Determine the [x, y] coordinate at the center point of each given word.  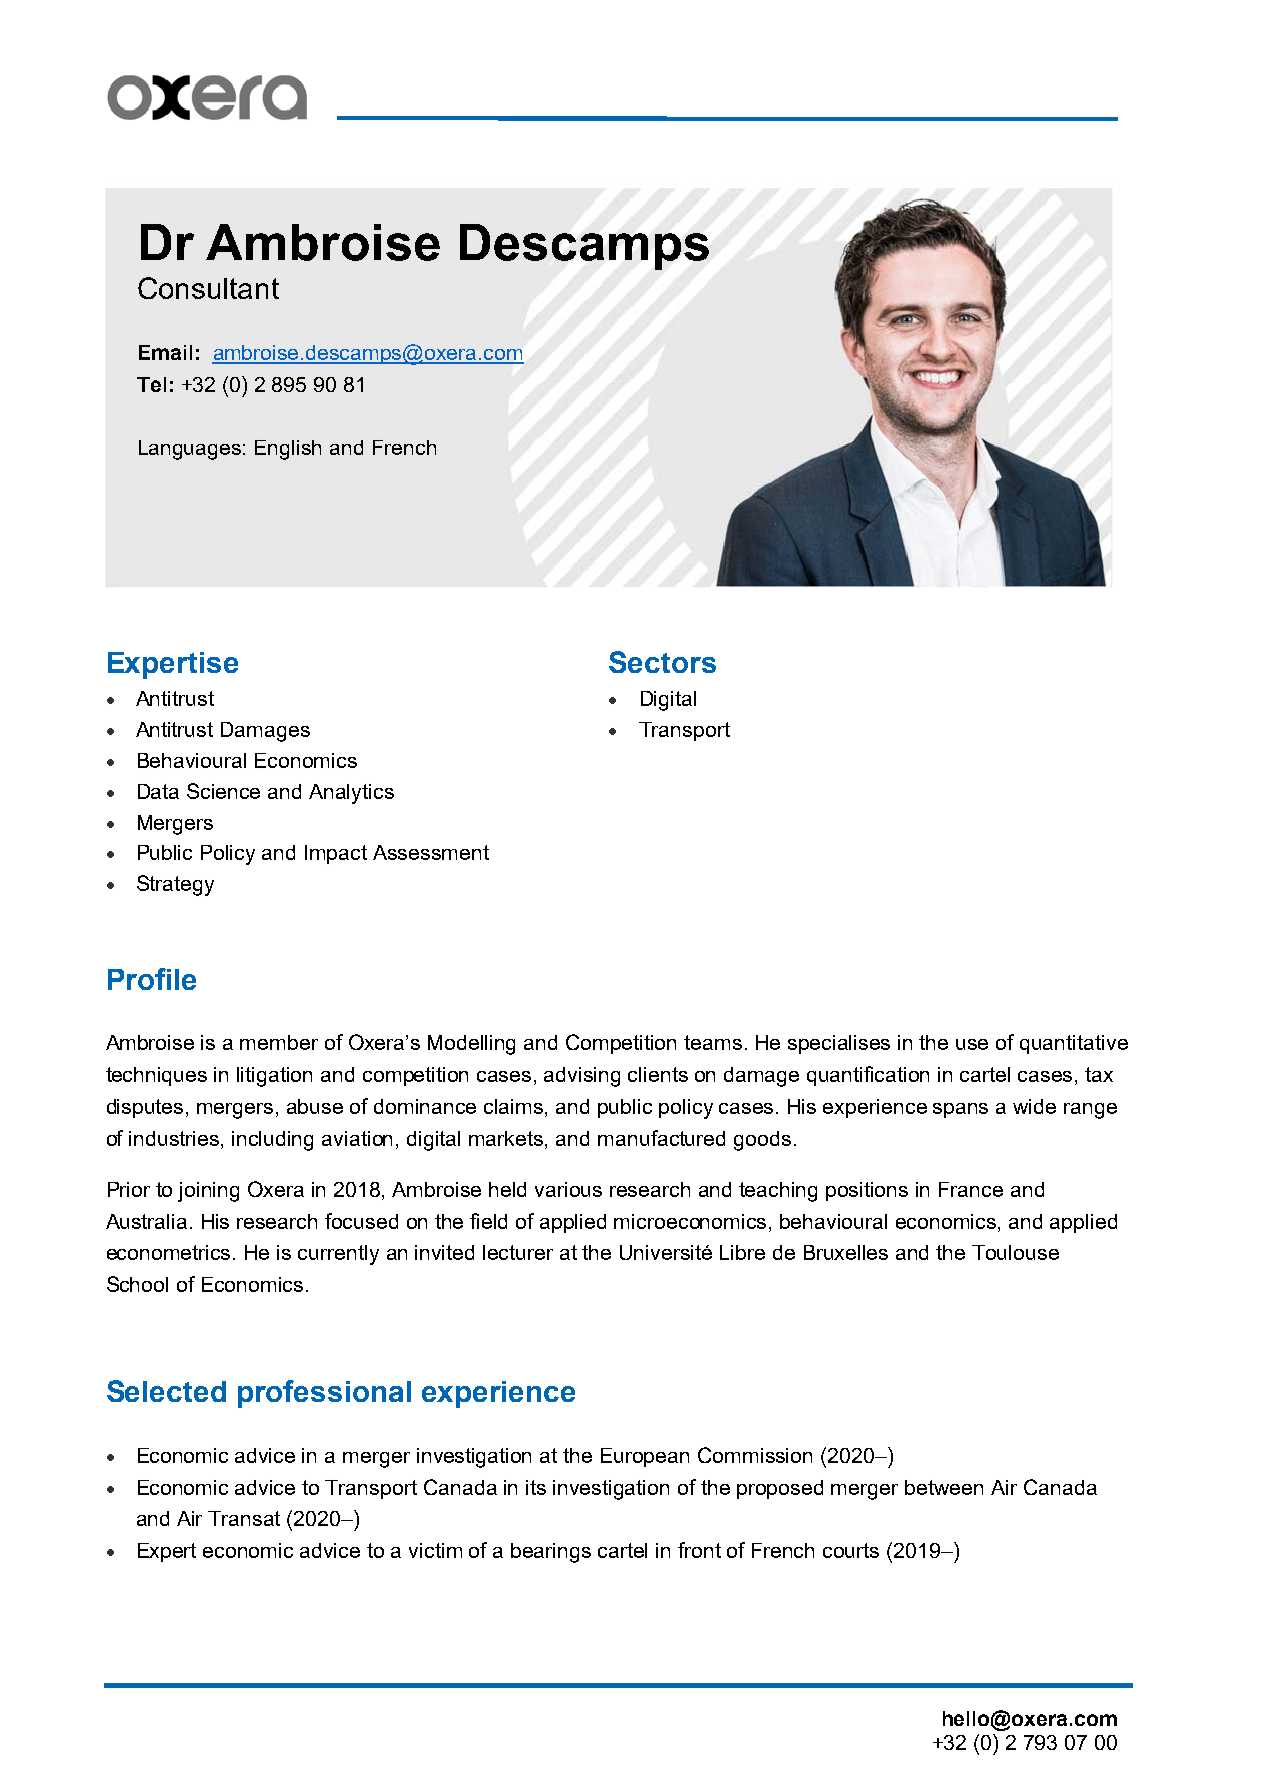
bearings [551, 1553]
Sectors [662, 662]
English [288, 450]
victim [435, 1550]
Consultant [208, 288]
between [944, 1487]
